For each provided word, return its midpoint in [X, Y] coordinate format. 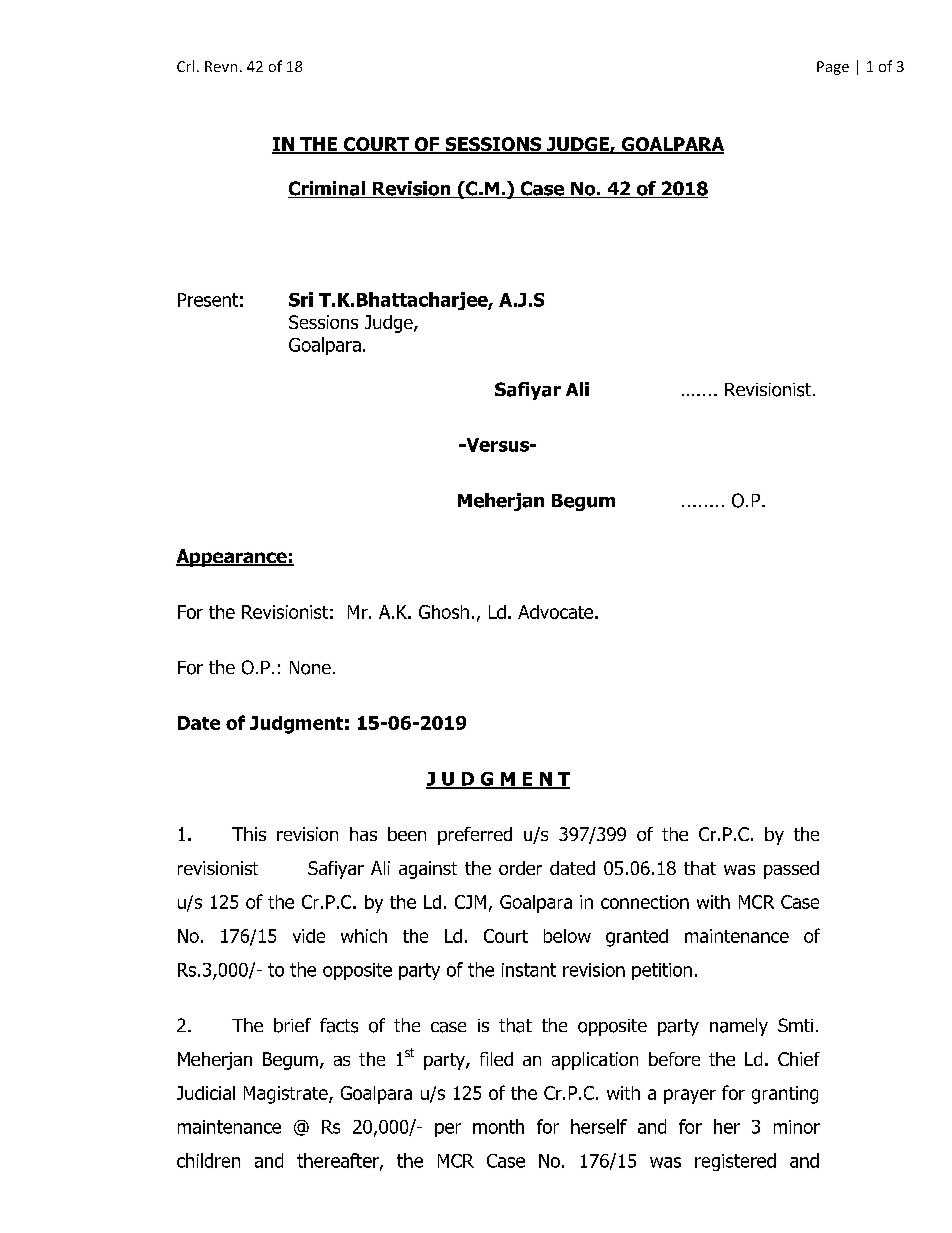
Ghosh [444, 612]
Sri [301, 299]
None [310, 668]
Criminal [327, 189]
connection [645, 902]
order [520, 868]
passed [791, 870]
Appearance [232, 558]
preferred [475, 836]
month [498, 1126]
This [249, 834]
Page [833, 68]
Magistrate [287, 1095]
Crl [185, 66]
